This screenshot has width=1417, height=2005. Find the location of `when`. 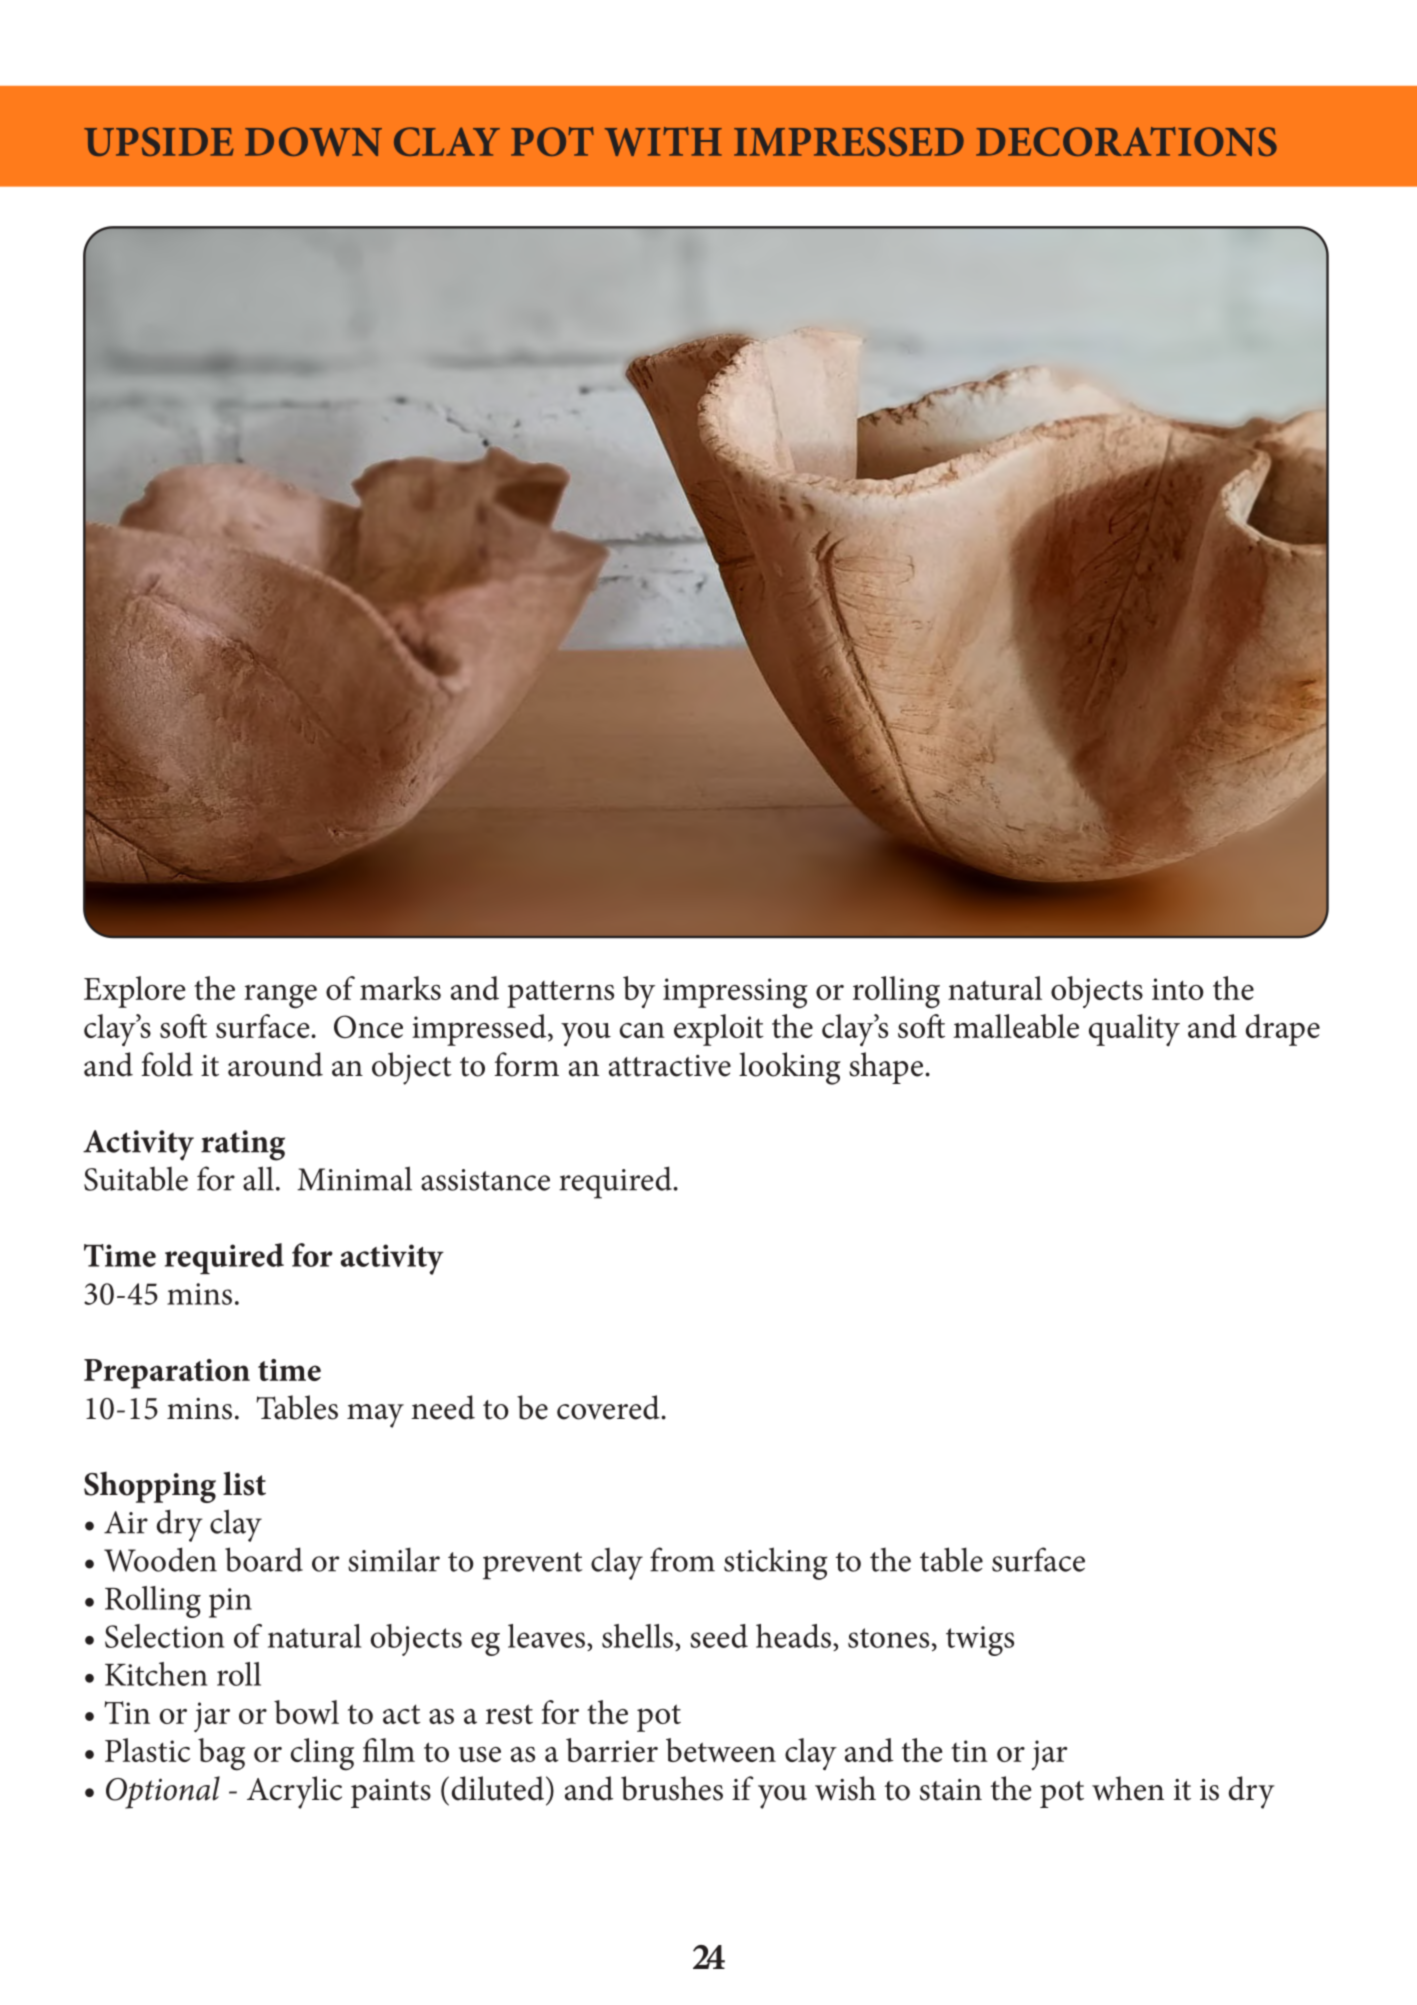

when is located at coordinates (1128, 1788).
